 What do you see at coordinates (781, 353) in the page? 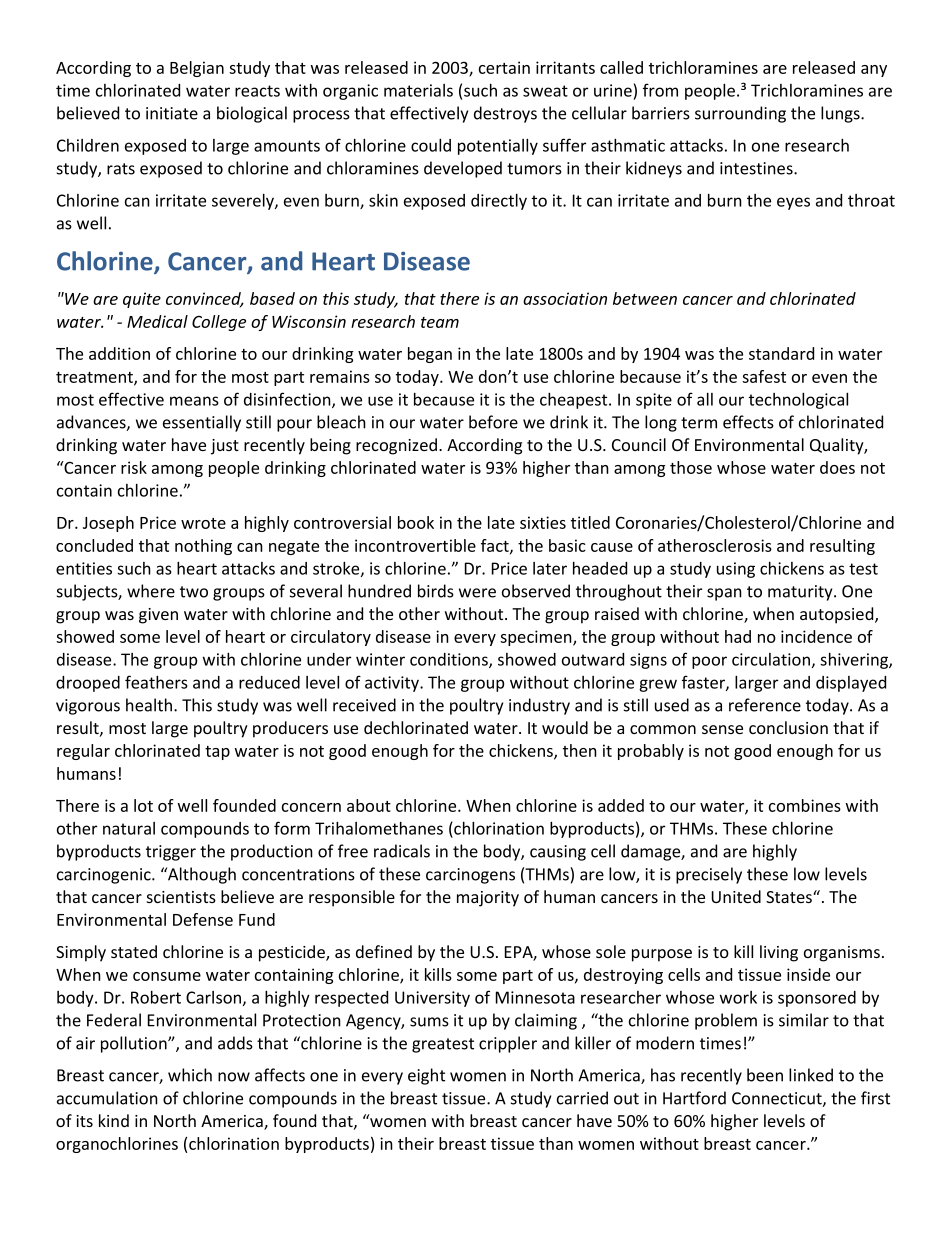
I see `standard` at bounding box center [781, 353].
